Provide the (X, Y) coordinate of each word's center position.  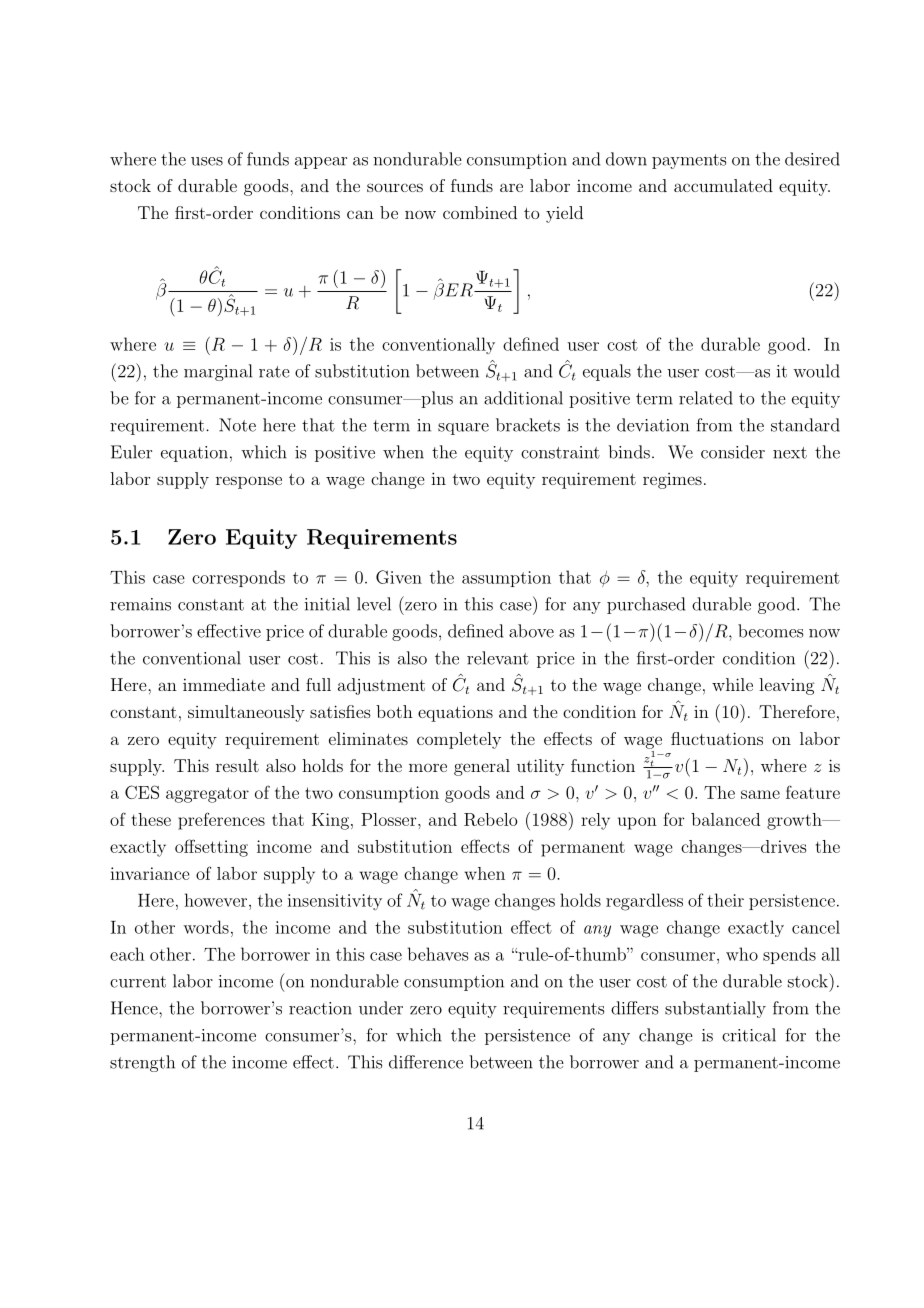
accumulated (723, 185)
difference (426, 1062)
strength (142, 1063)
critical (749, 1035)
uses (207, 161)
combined (480, 212)
